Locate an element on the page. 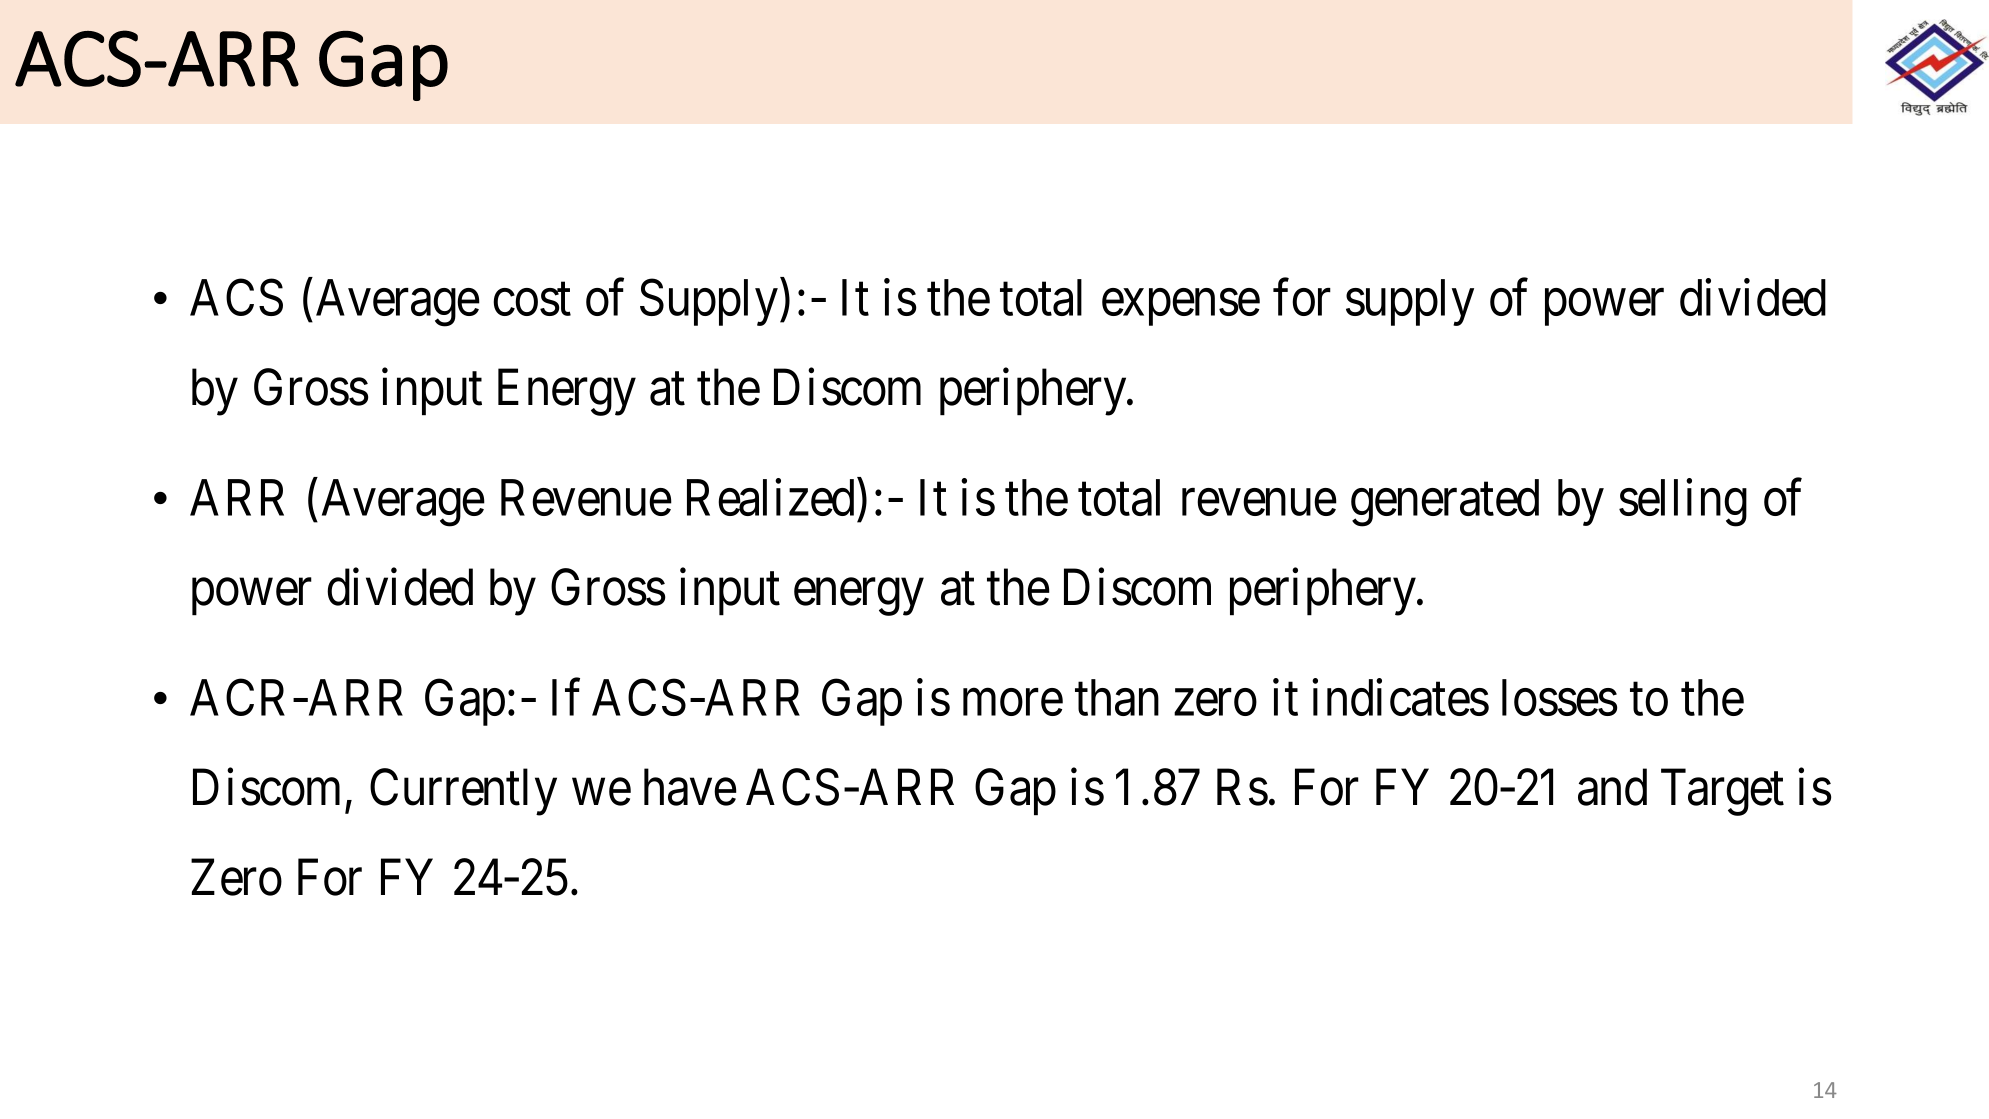  Currently is located at coordinates (463, 792).
